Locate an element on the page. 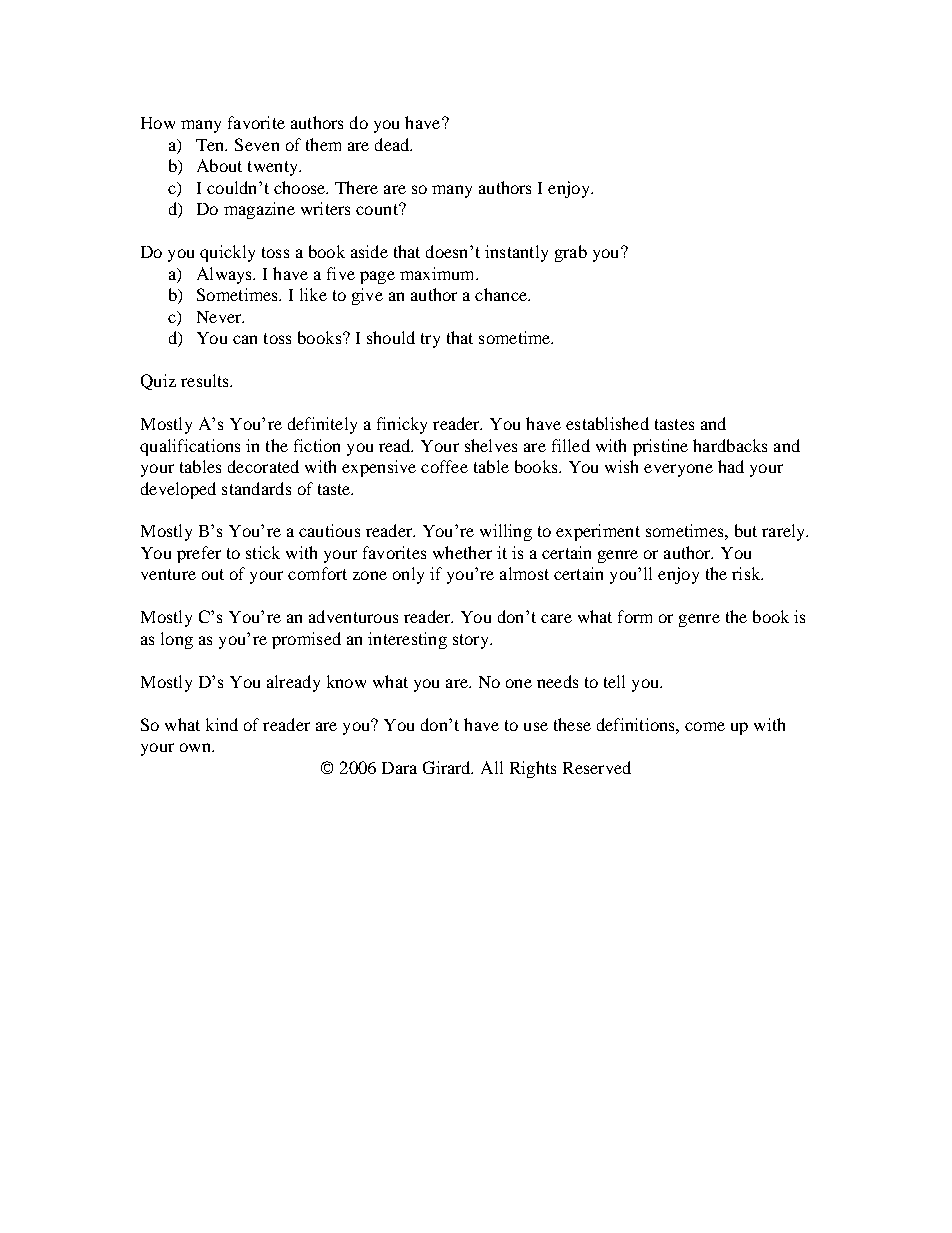  shelves is located at coordinates (491, 445).
